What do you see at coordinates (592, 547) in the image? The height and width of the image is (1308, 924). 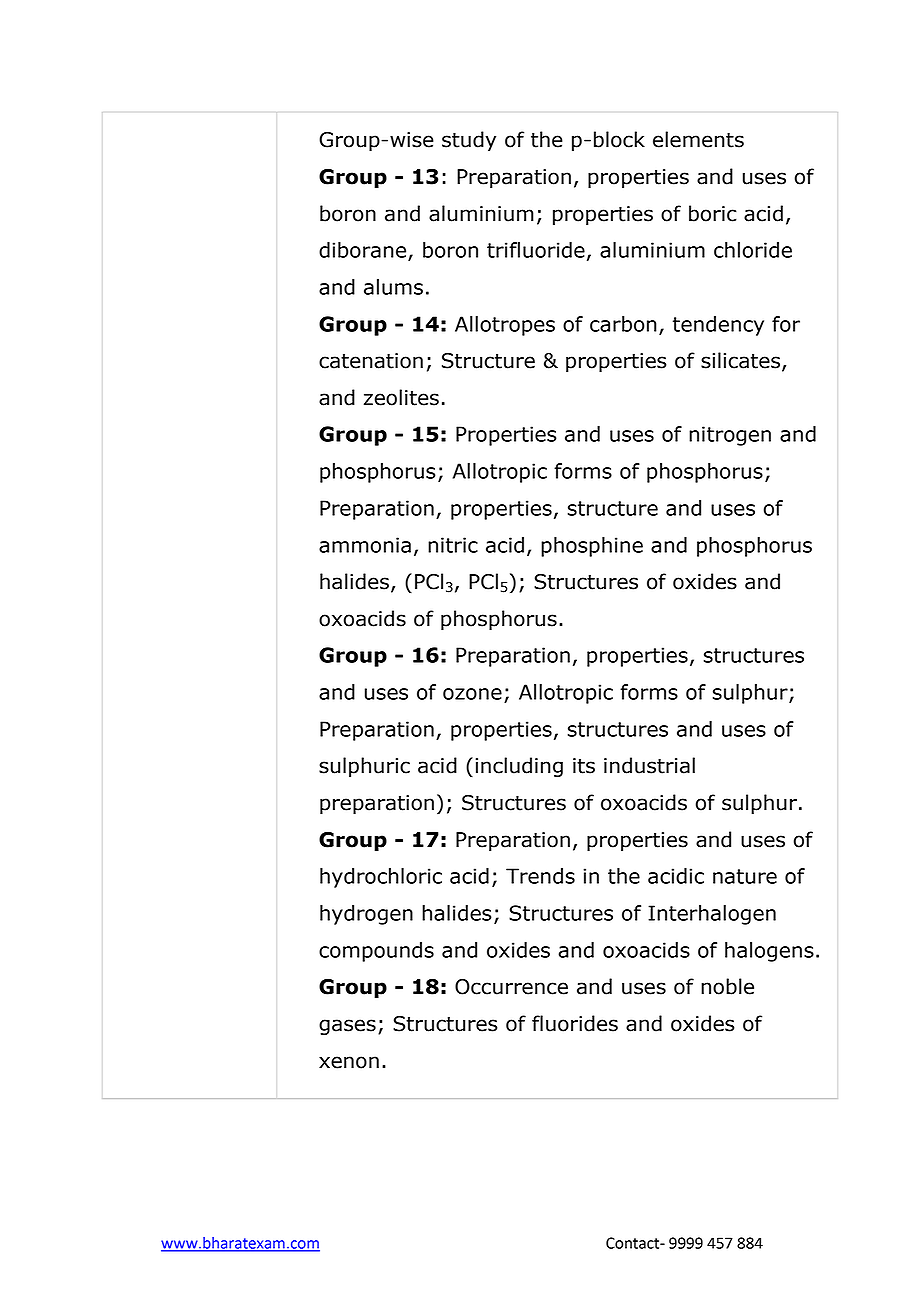 I see `phosphine` at bounding box center [592, 547].
